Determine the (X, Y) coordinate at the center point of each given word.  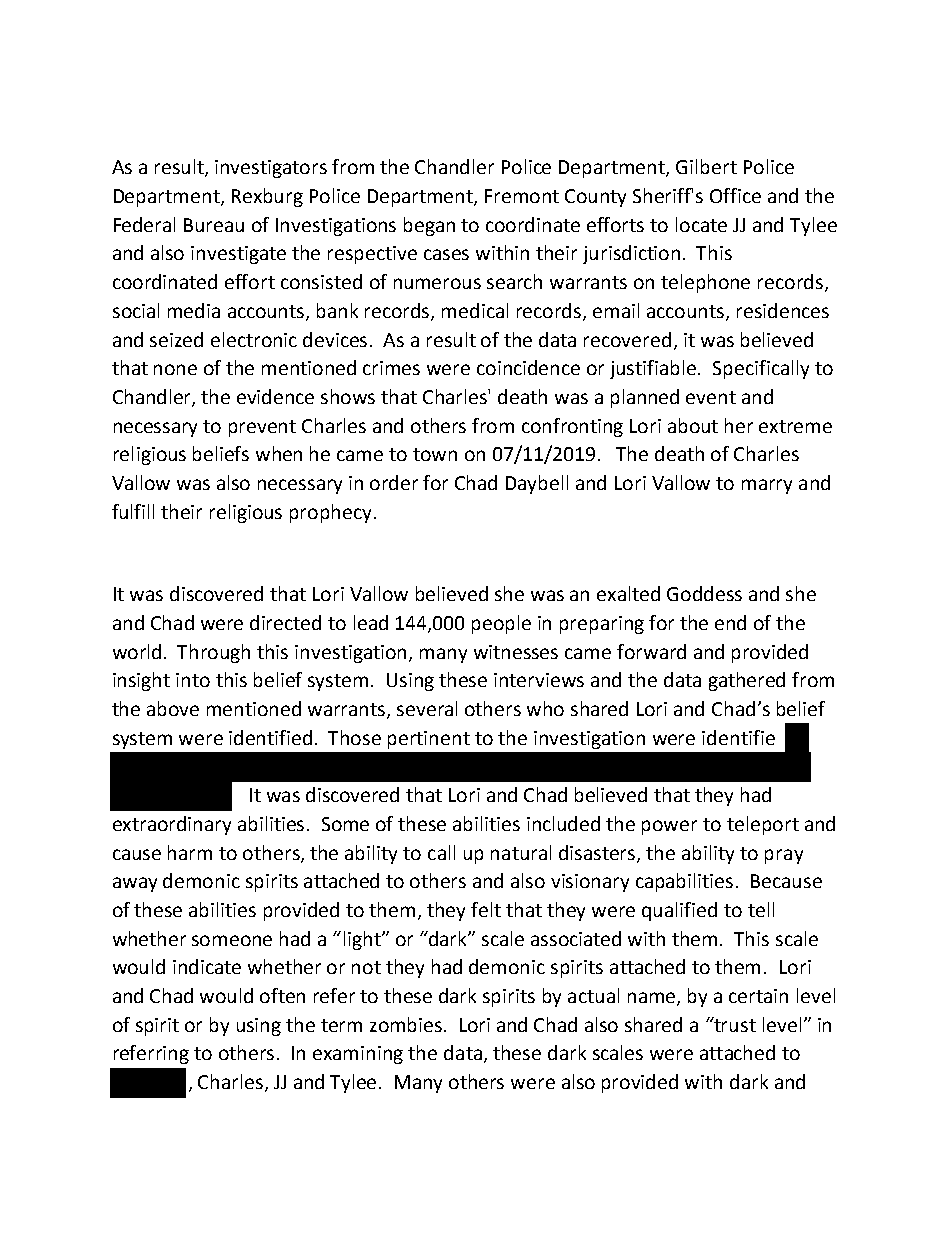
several (427, 708)
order (394, 482)
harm (190, 852)
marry (767, 486)
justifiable (654, 369)
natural (521, 852)
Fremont (522, 196)
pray (784, 856)
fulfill (133, 511)
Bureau (214, 225)
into (193, 680)
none (175, 369)
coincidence (528, 367)
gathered (747, 681)
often (282, 995)
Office (735, 195)
